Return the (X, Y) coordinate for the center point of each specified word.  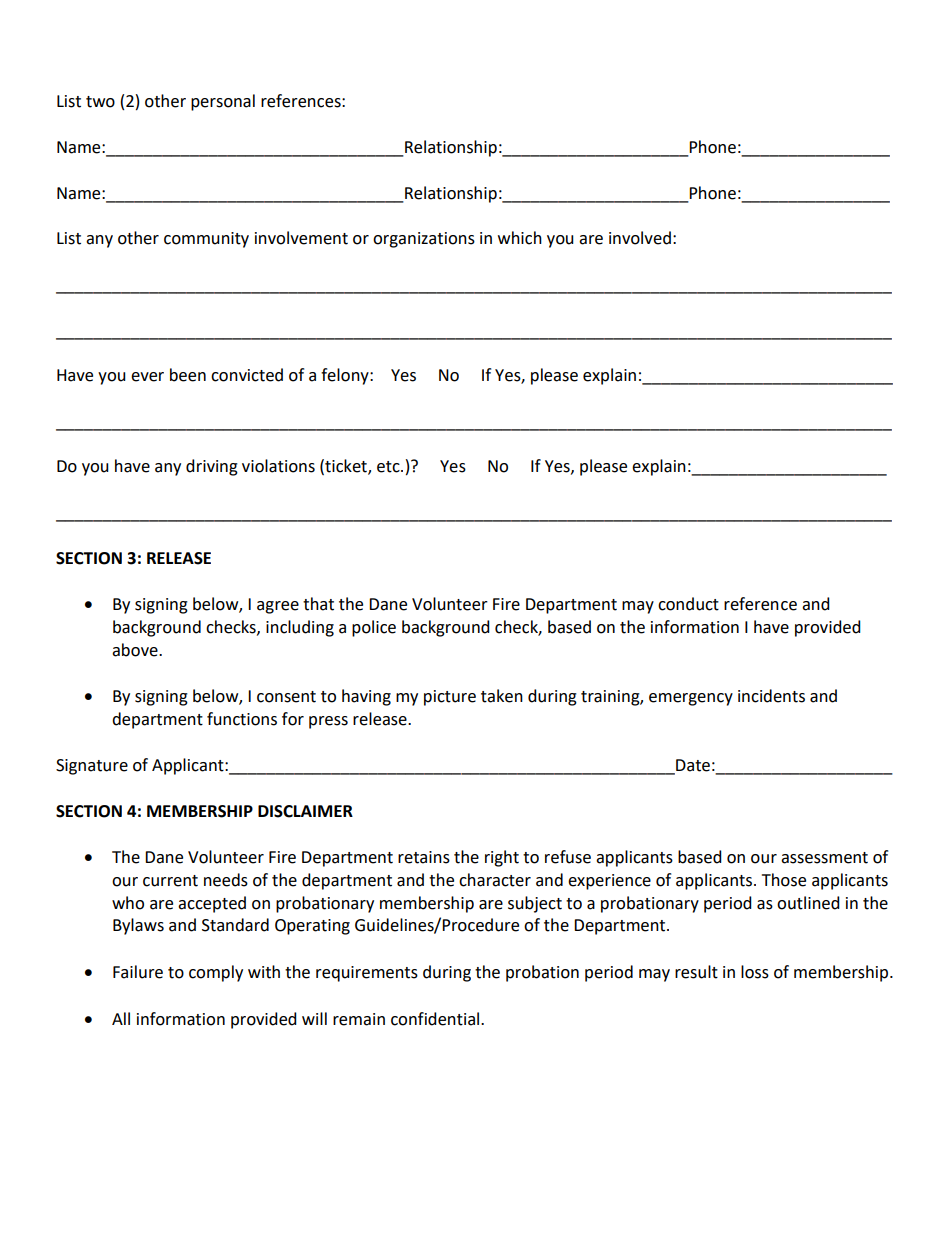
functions (242, 719)
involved (640, 238)
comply (216, 973)
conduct (688, 604)
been (188, 375)
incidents (771, 696)
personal (223, 102)
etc (389, 467)
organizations (424, 240)
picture (450, 698)
